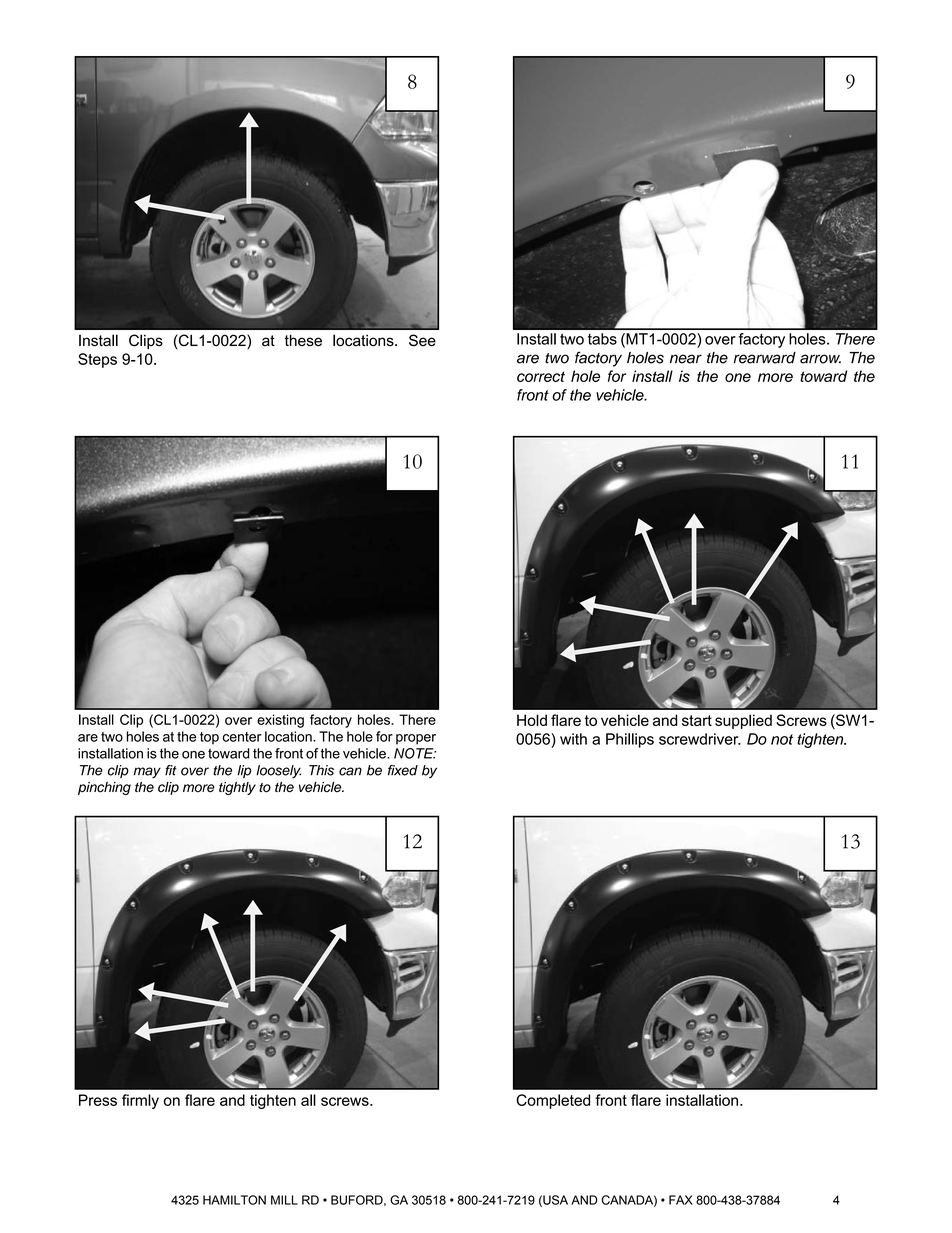  What do you see at coordinates (415, 753) in the image?
I see `NOTE` at bounding box center [415, 753].
